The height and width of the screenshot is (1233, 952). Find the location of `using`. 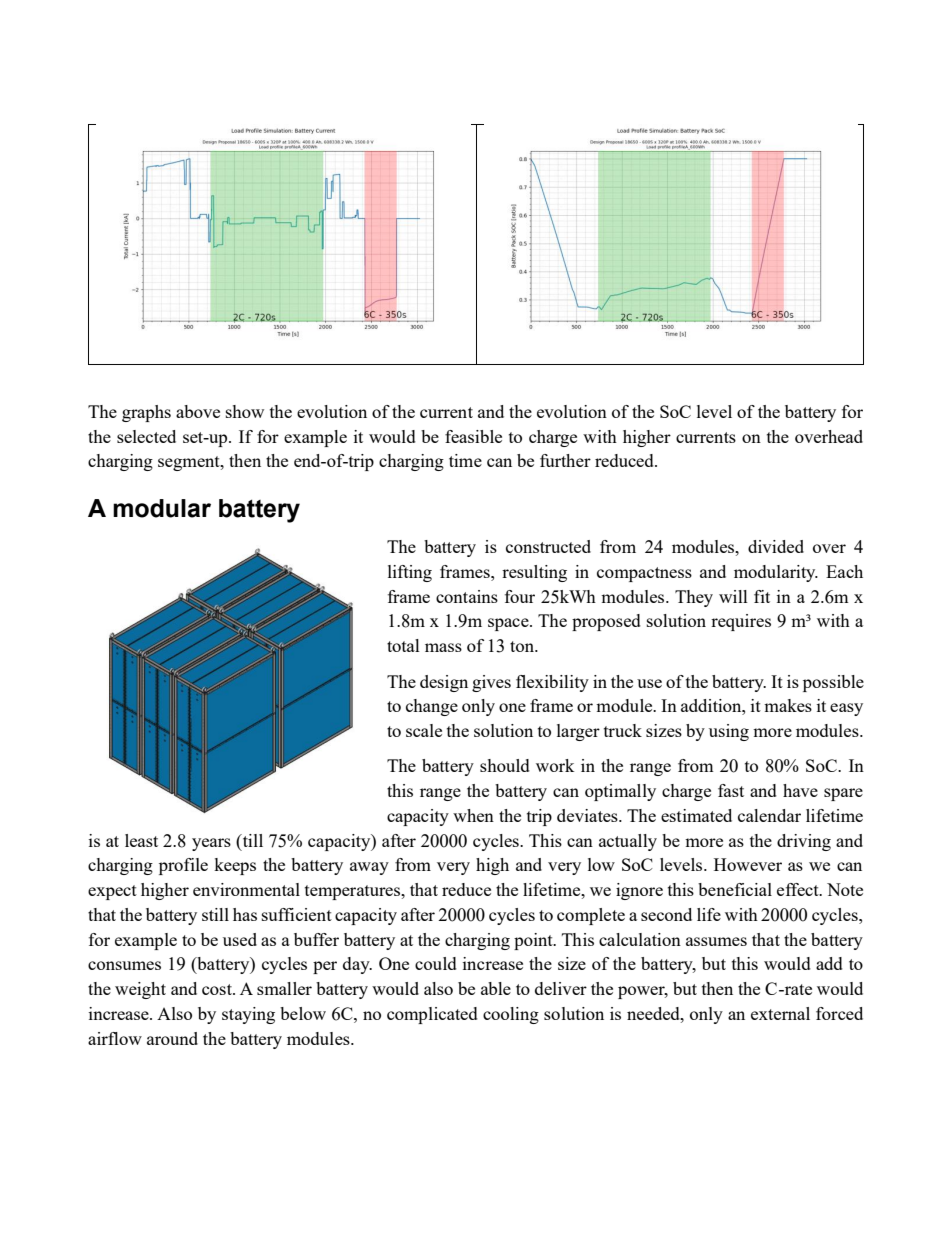

using is located at coordinates (729, 732).
